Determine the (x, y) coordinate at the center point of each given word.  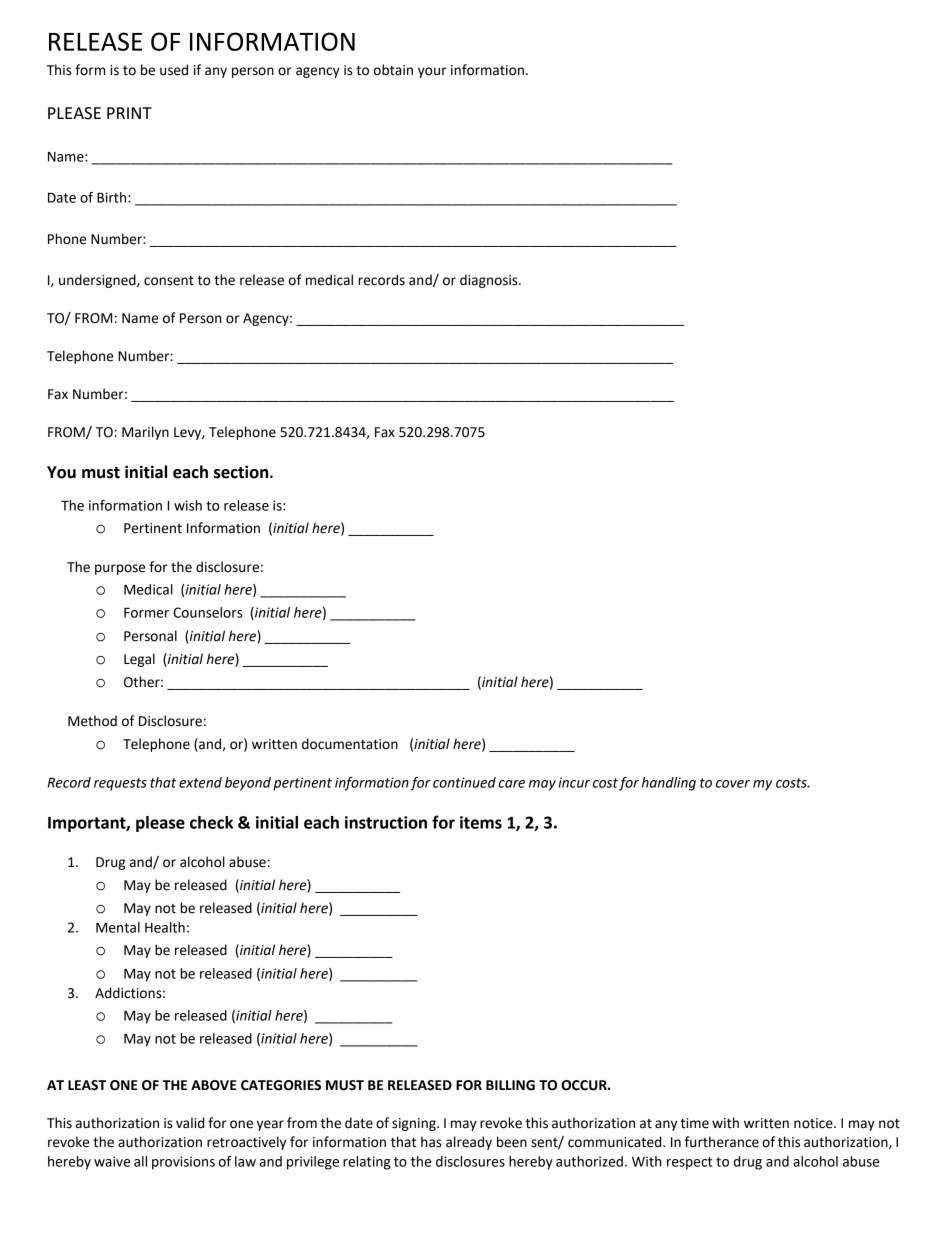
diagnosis (490, 281)
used (174, 70)
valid (190, 1123)
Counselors (208, 612)
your (432, 72)
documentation (350, 744)
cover (733, 784)
